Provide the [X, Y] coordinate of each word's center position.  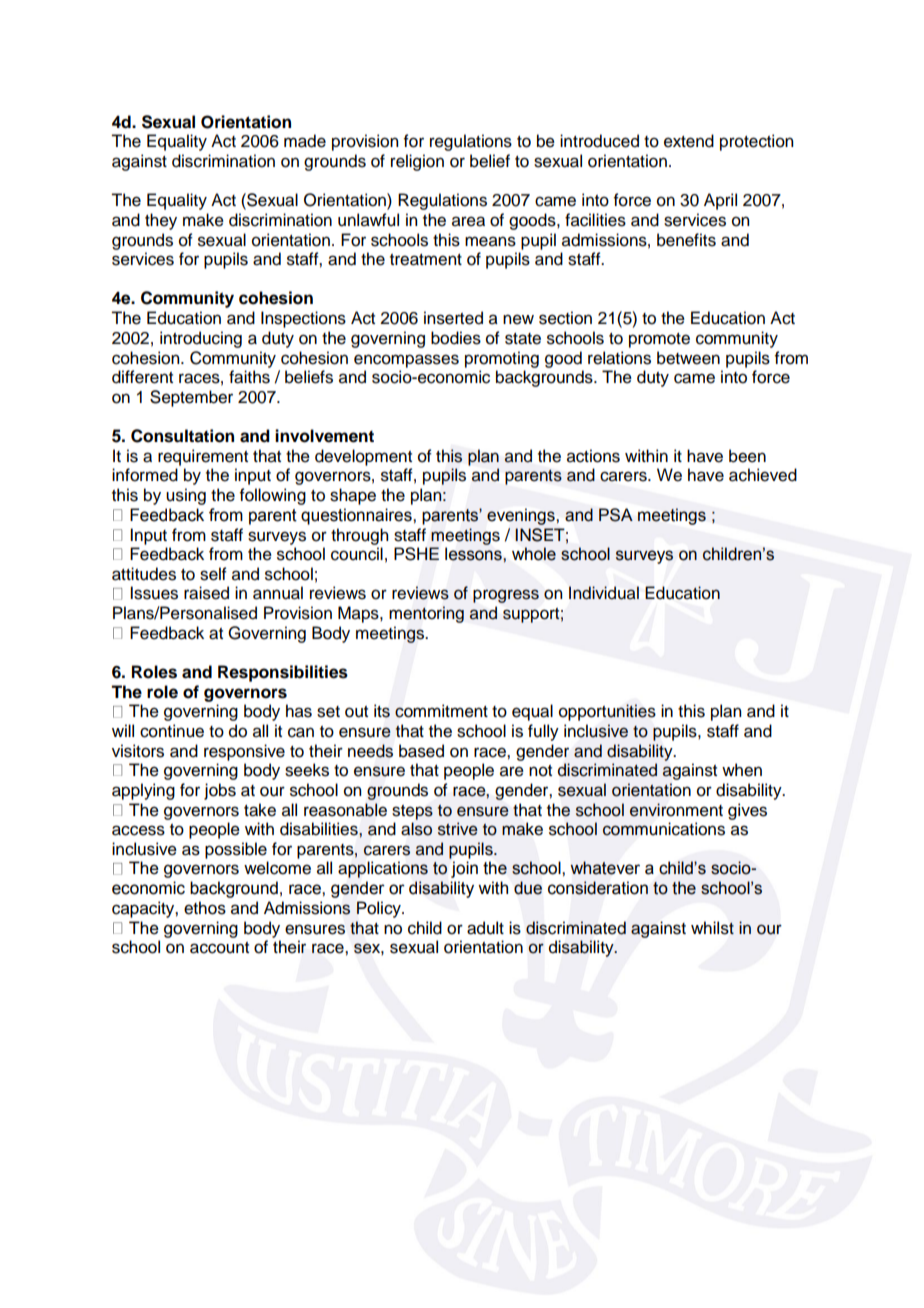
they [161, 221]
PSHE [416, 554]
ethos [205, 908]
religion [417, 162]
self [213, 574]
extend [689, 141]
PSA [616, 515]
